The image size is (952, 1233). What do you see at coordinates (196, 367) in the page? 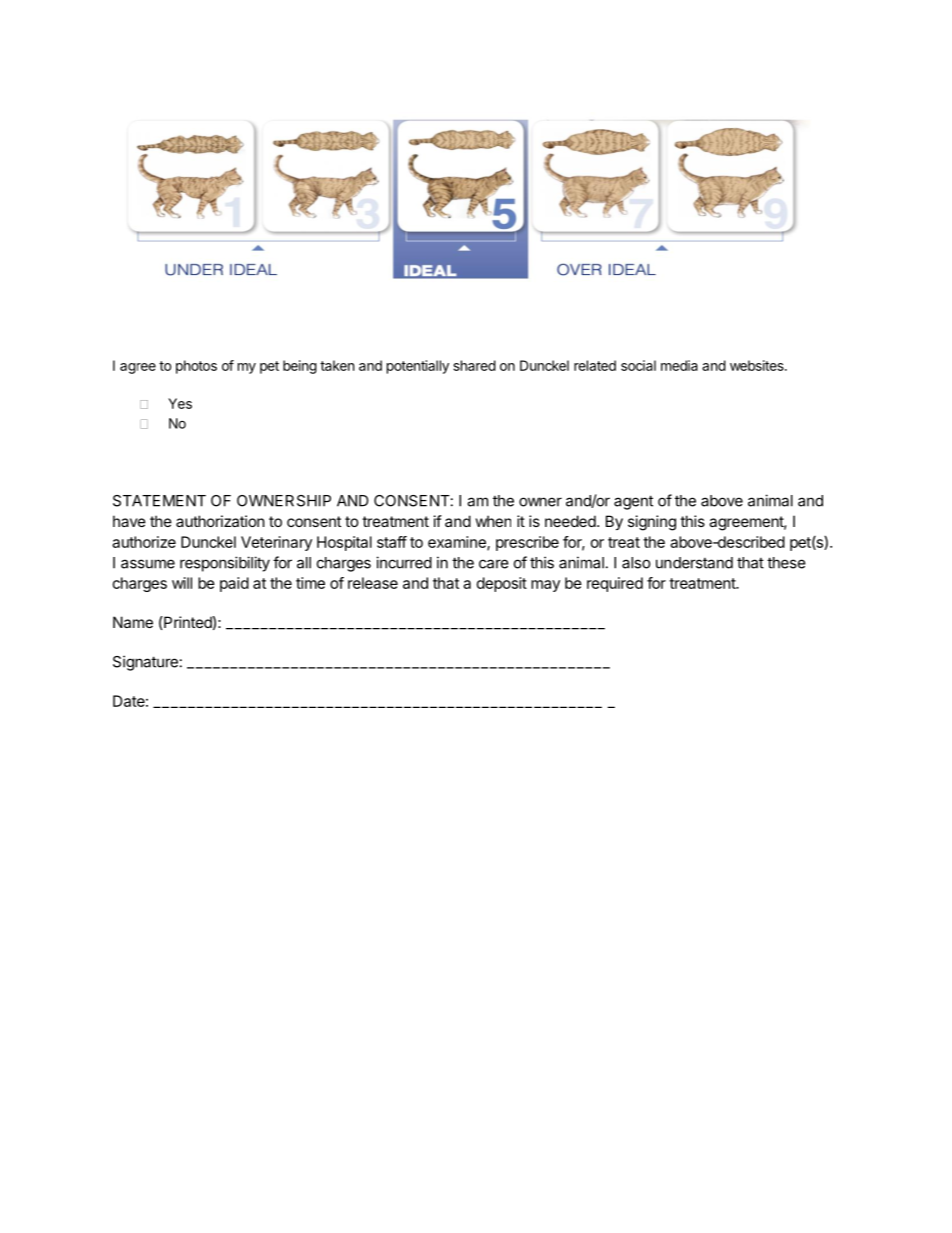
I see `photos` at bounding box center [196, 367].
